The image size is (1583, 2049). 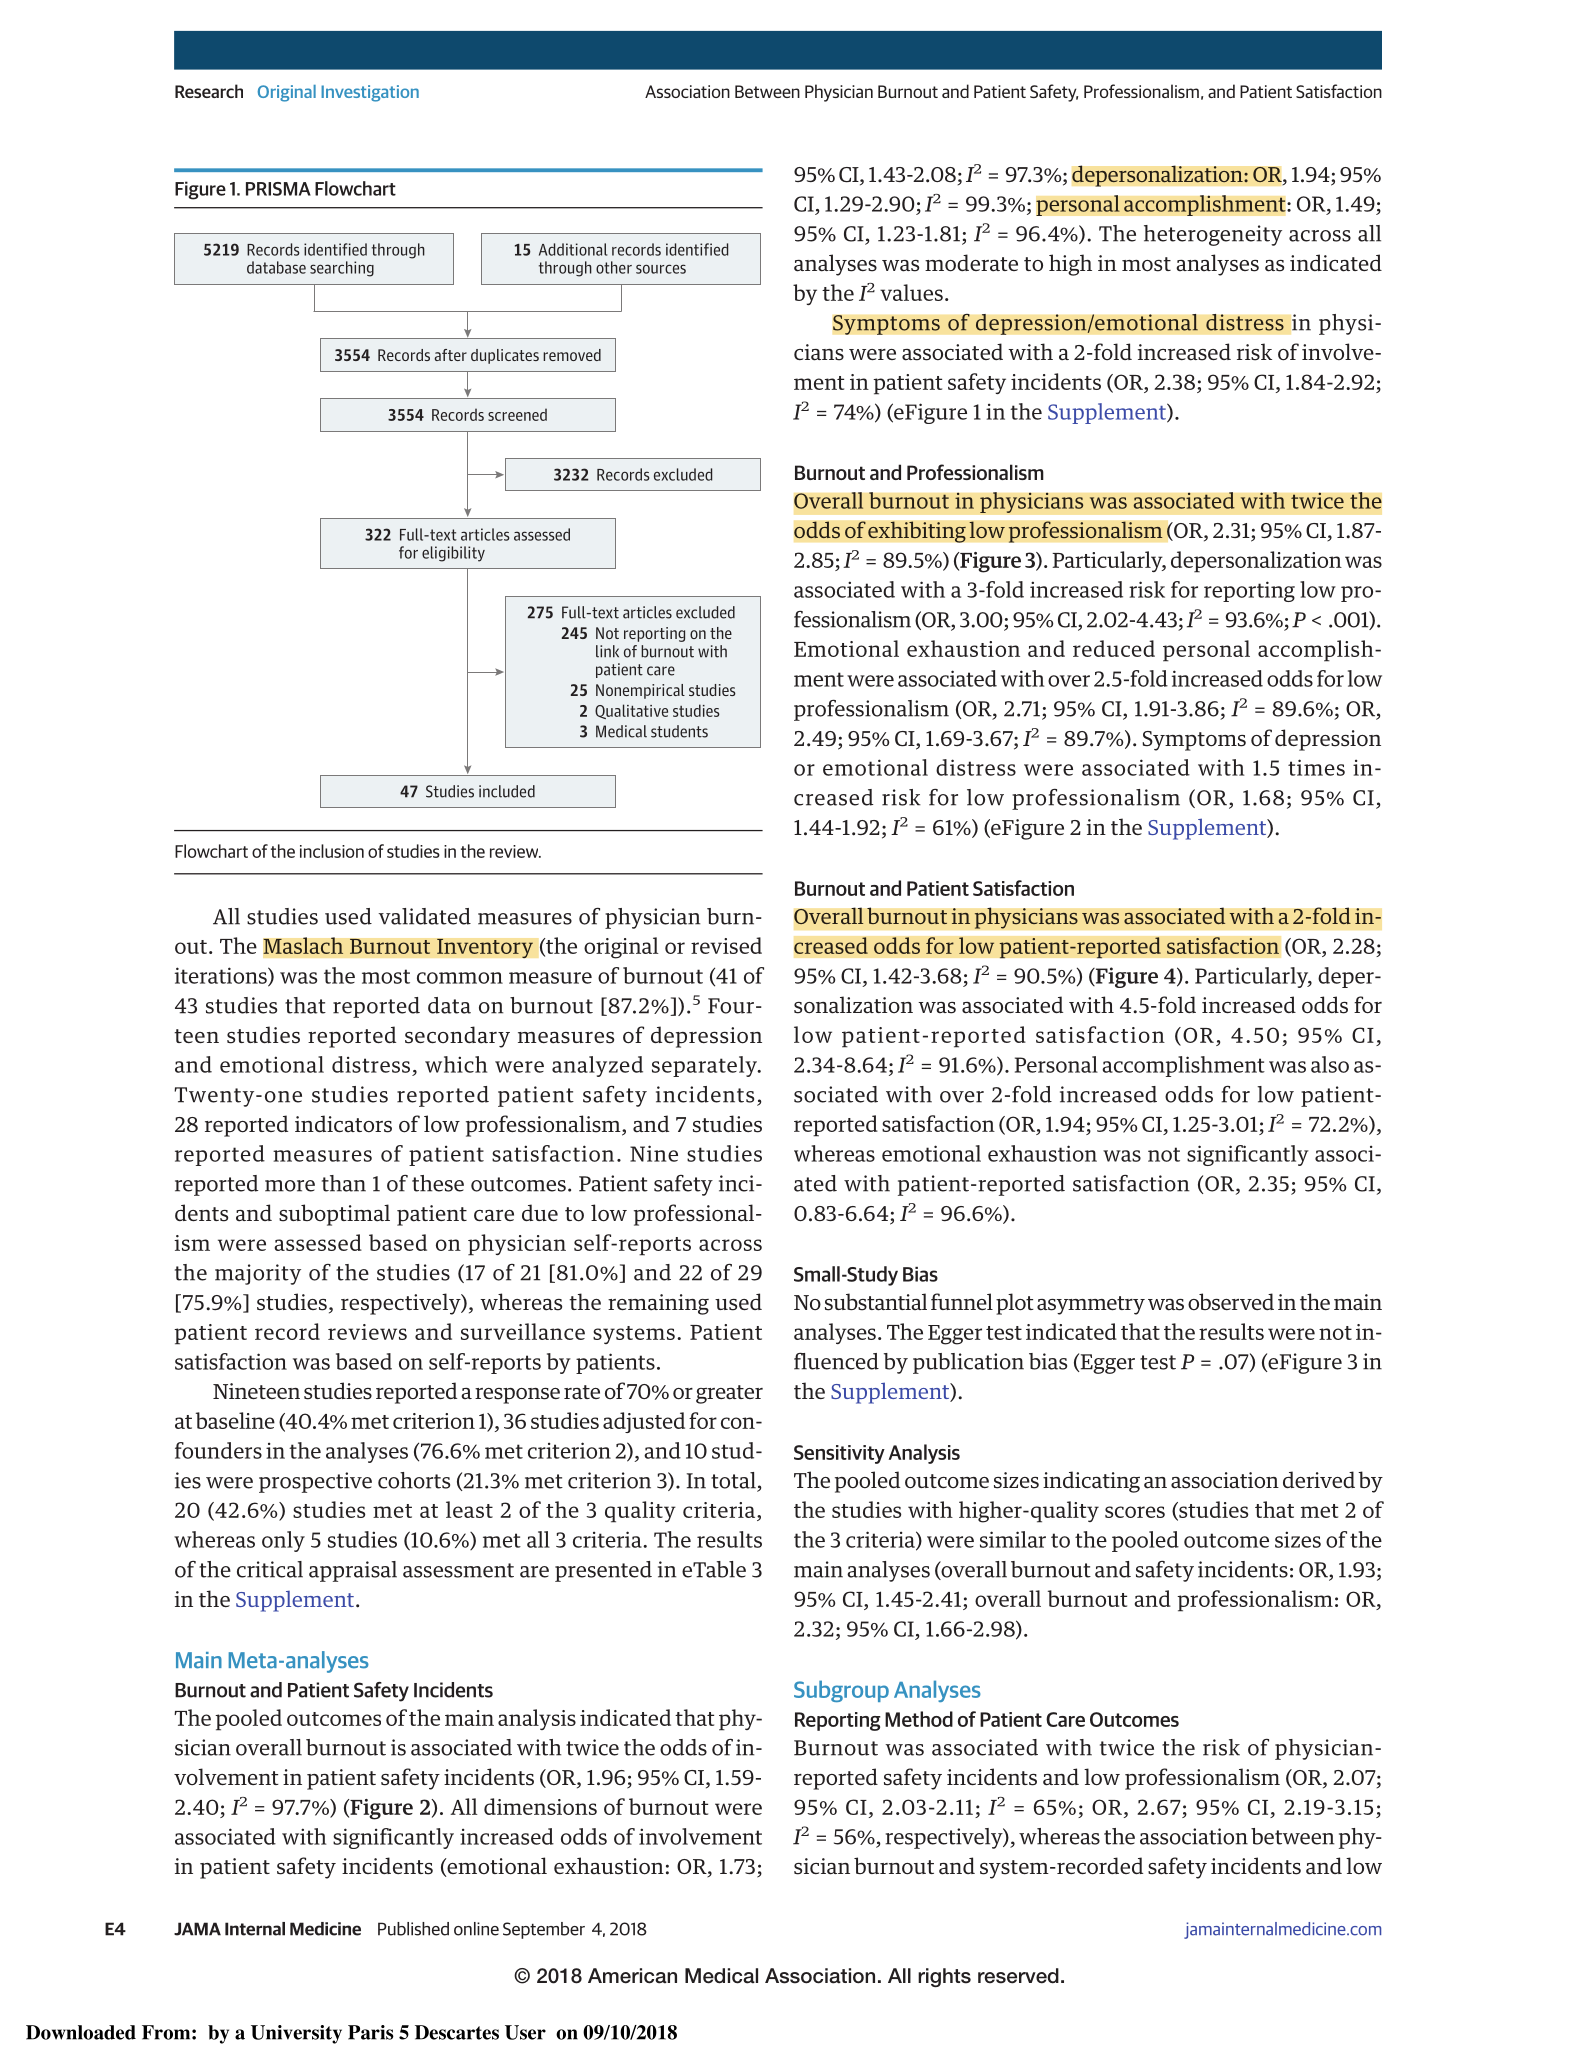 What do you see at coordinates (283, 1541) in the document?
I see `only` at bounding box center [283, 1541].
